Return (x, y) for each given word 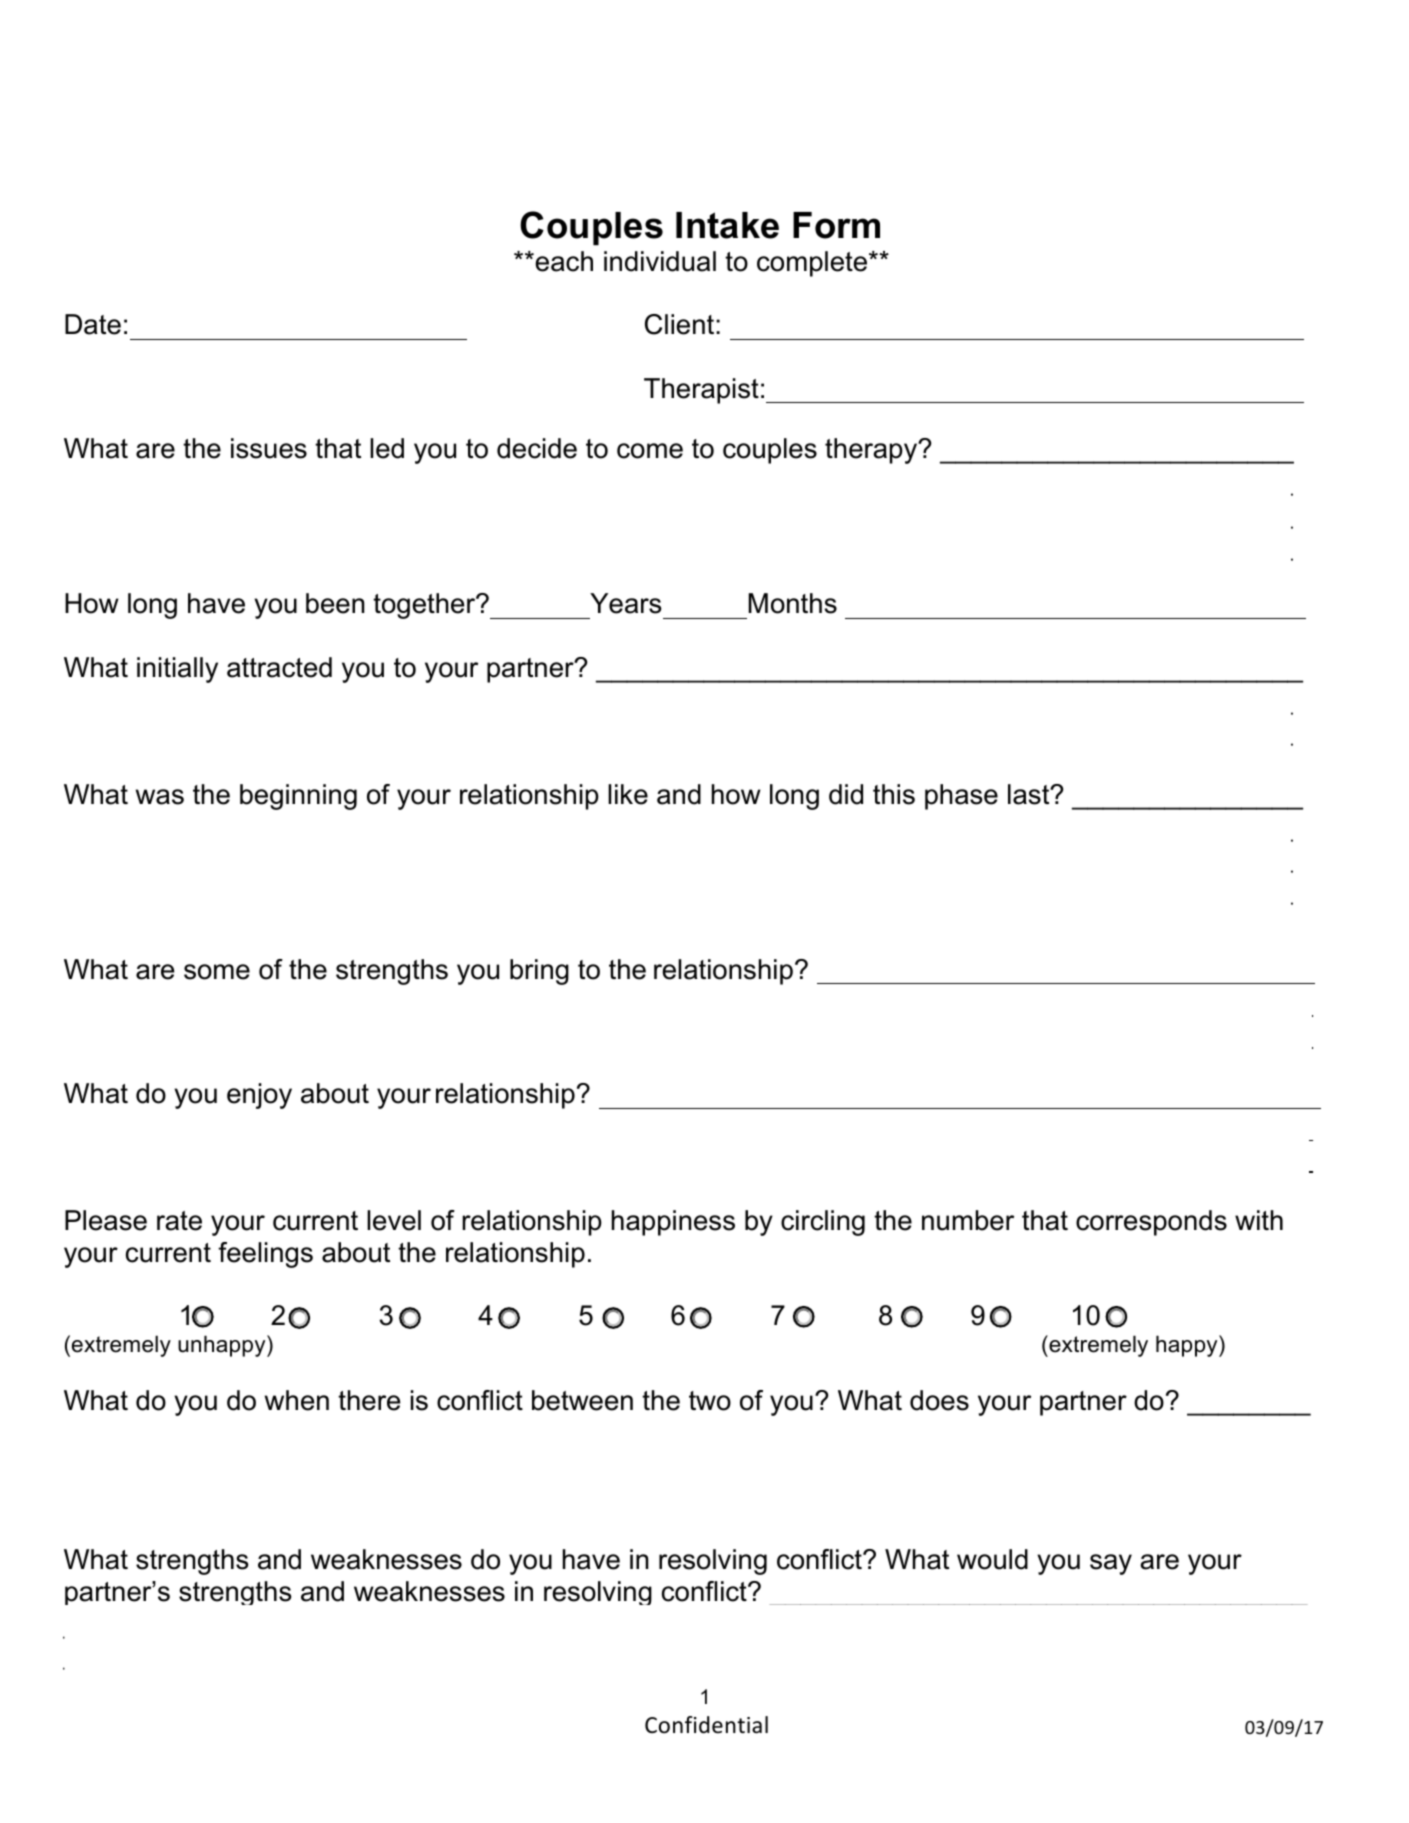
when (297, 1400)
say (1111, 1564)
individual (660, 261)
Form (836, 225)
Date (93, 324)
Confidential (706, 1725)
